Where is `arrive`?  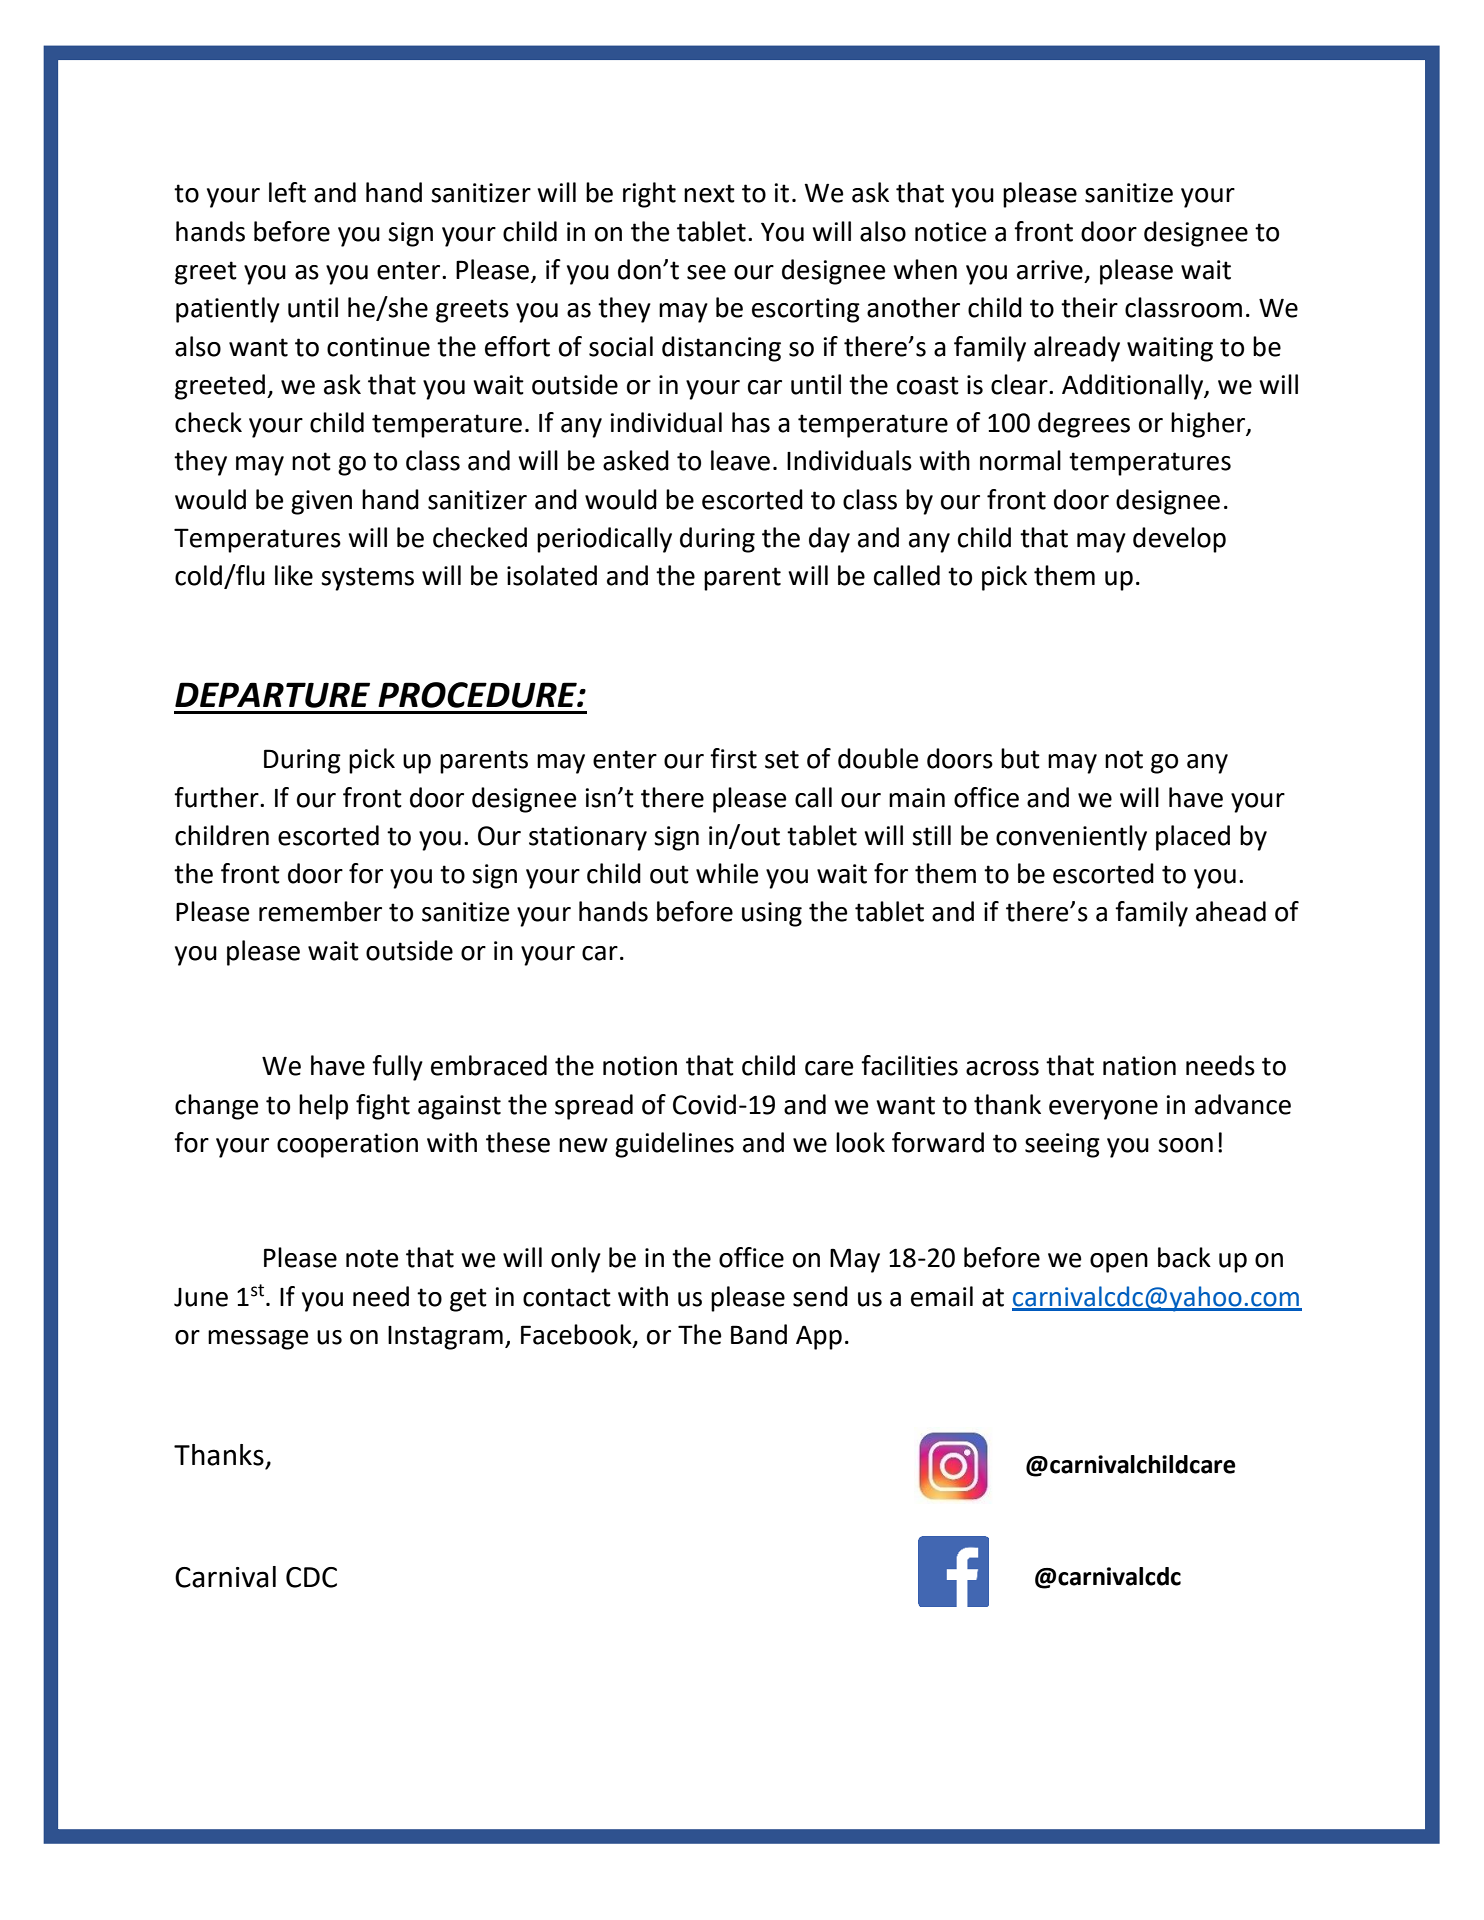 arrive is located at coordinates (1050, 270).
